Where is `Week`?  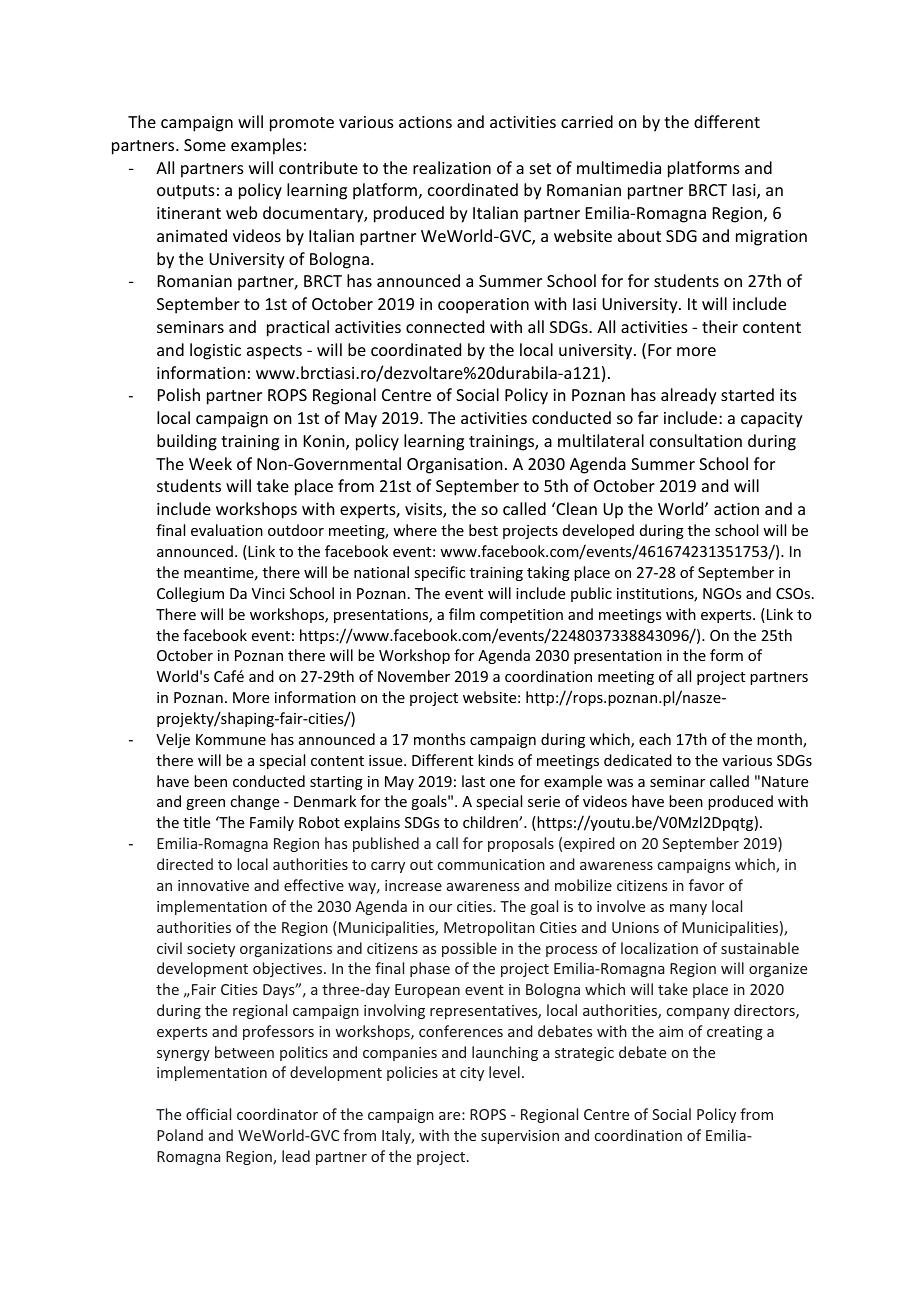
Week is located at coordinates (210, 463).
